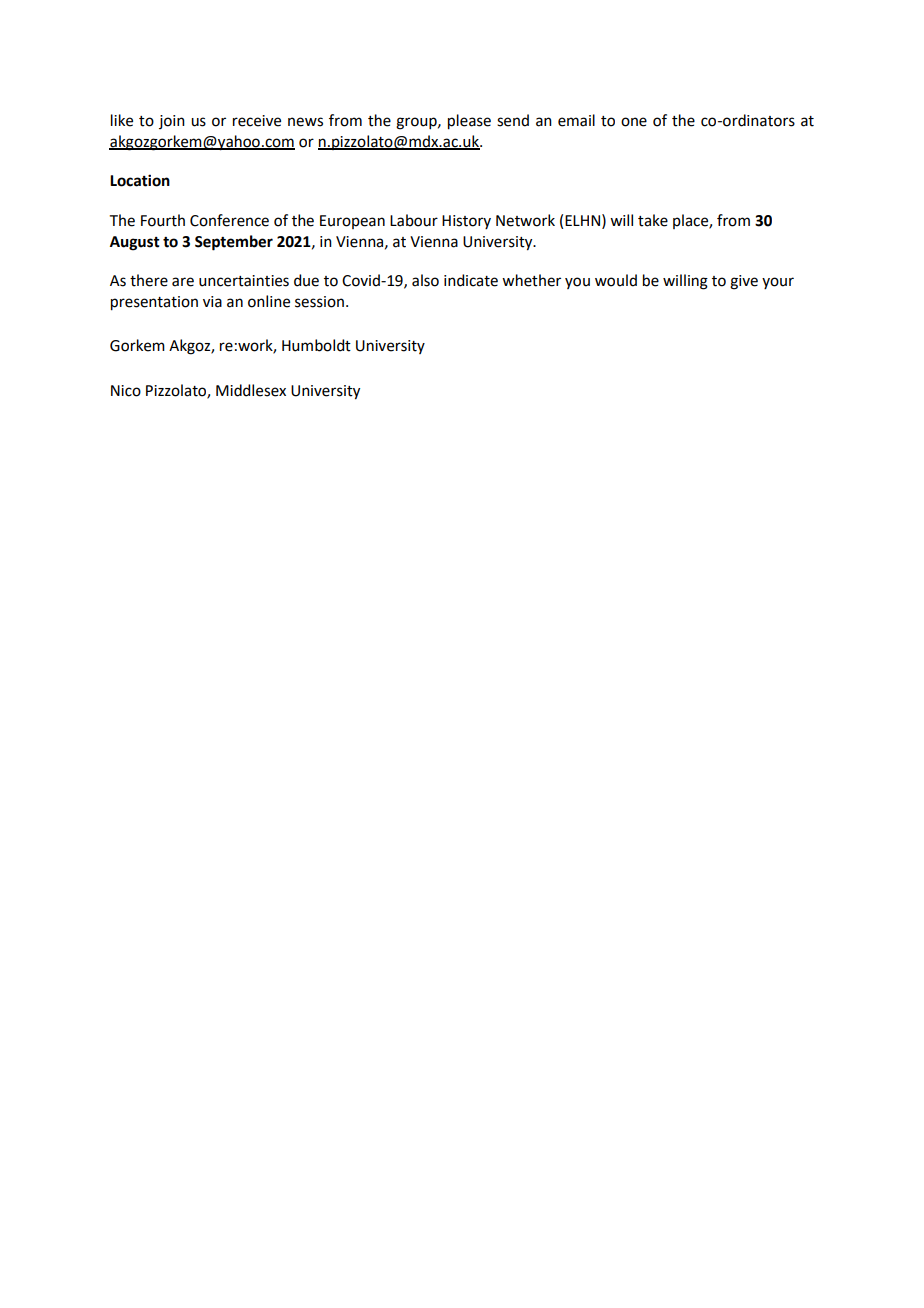 The width and height of the document is (924, 1308). I want to click on one, so click(634, 122).
